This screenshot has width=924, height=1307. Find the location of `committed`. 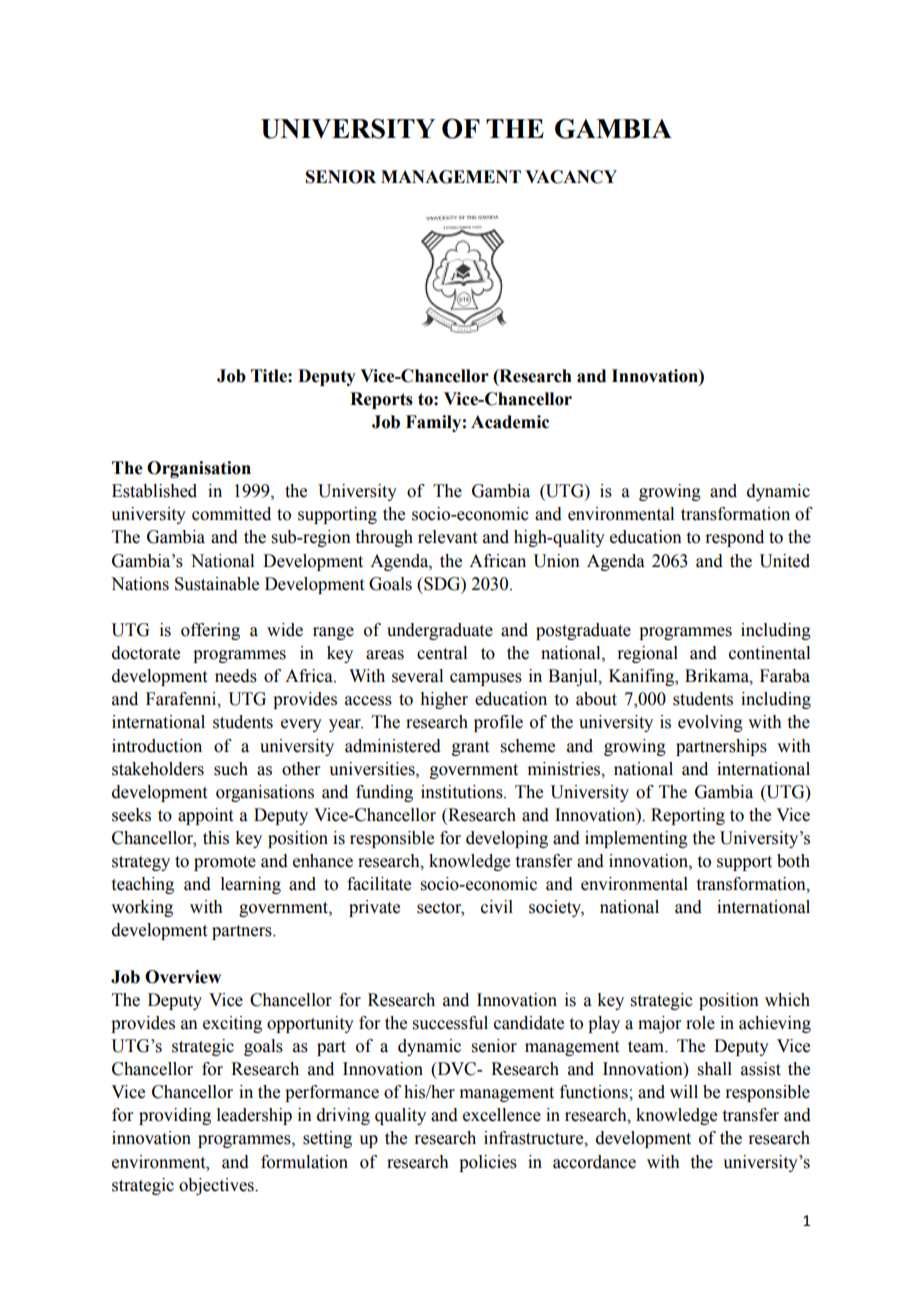

committed is located at coordinates (231, 514).
